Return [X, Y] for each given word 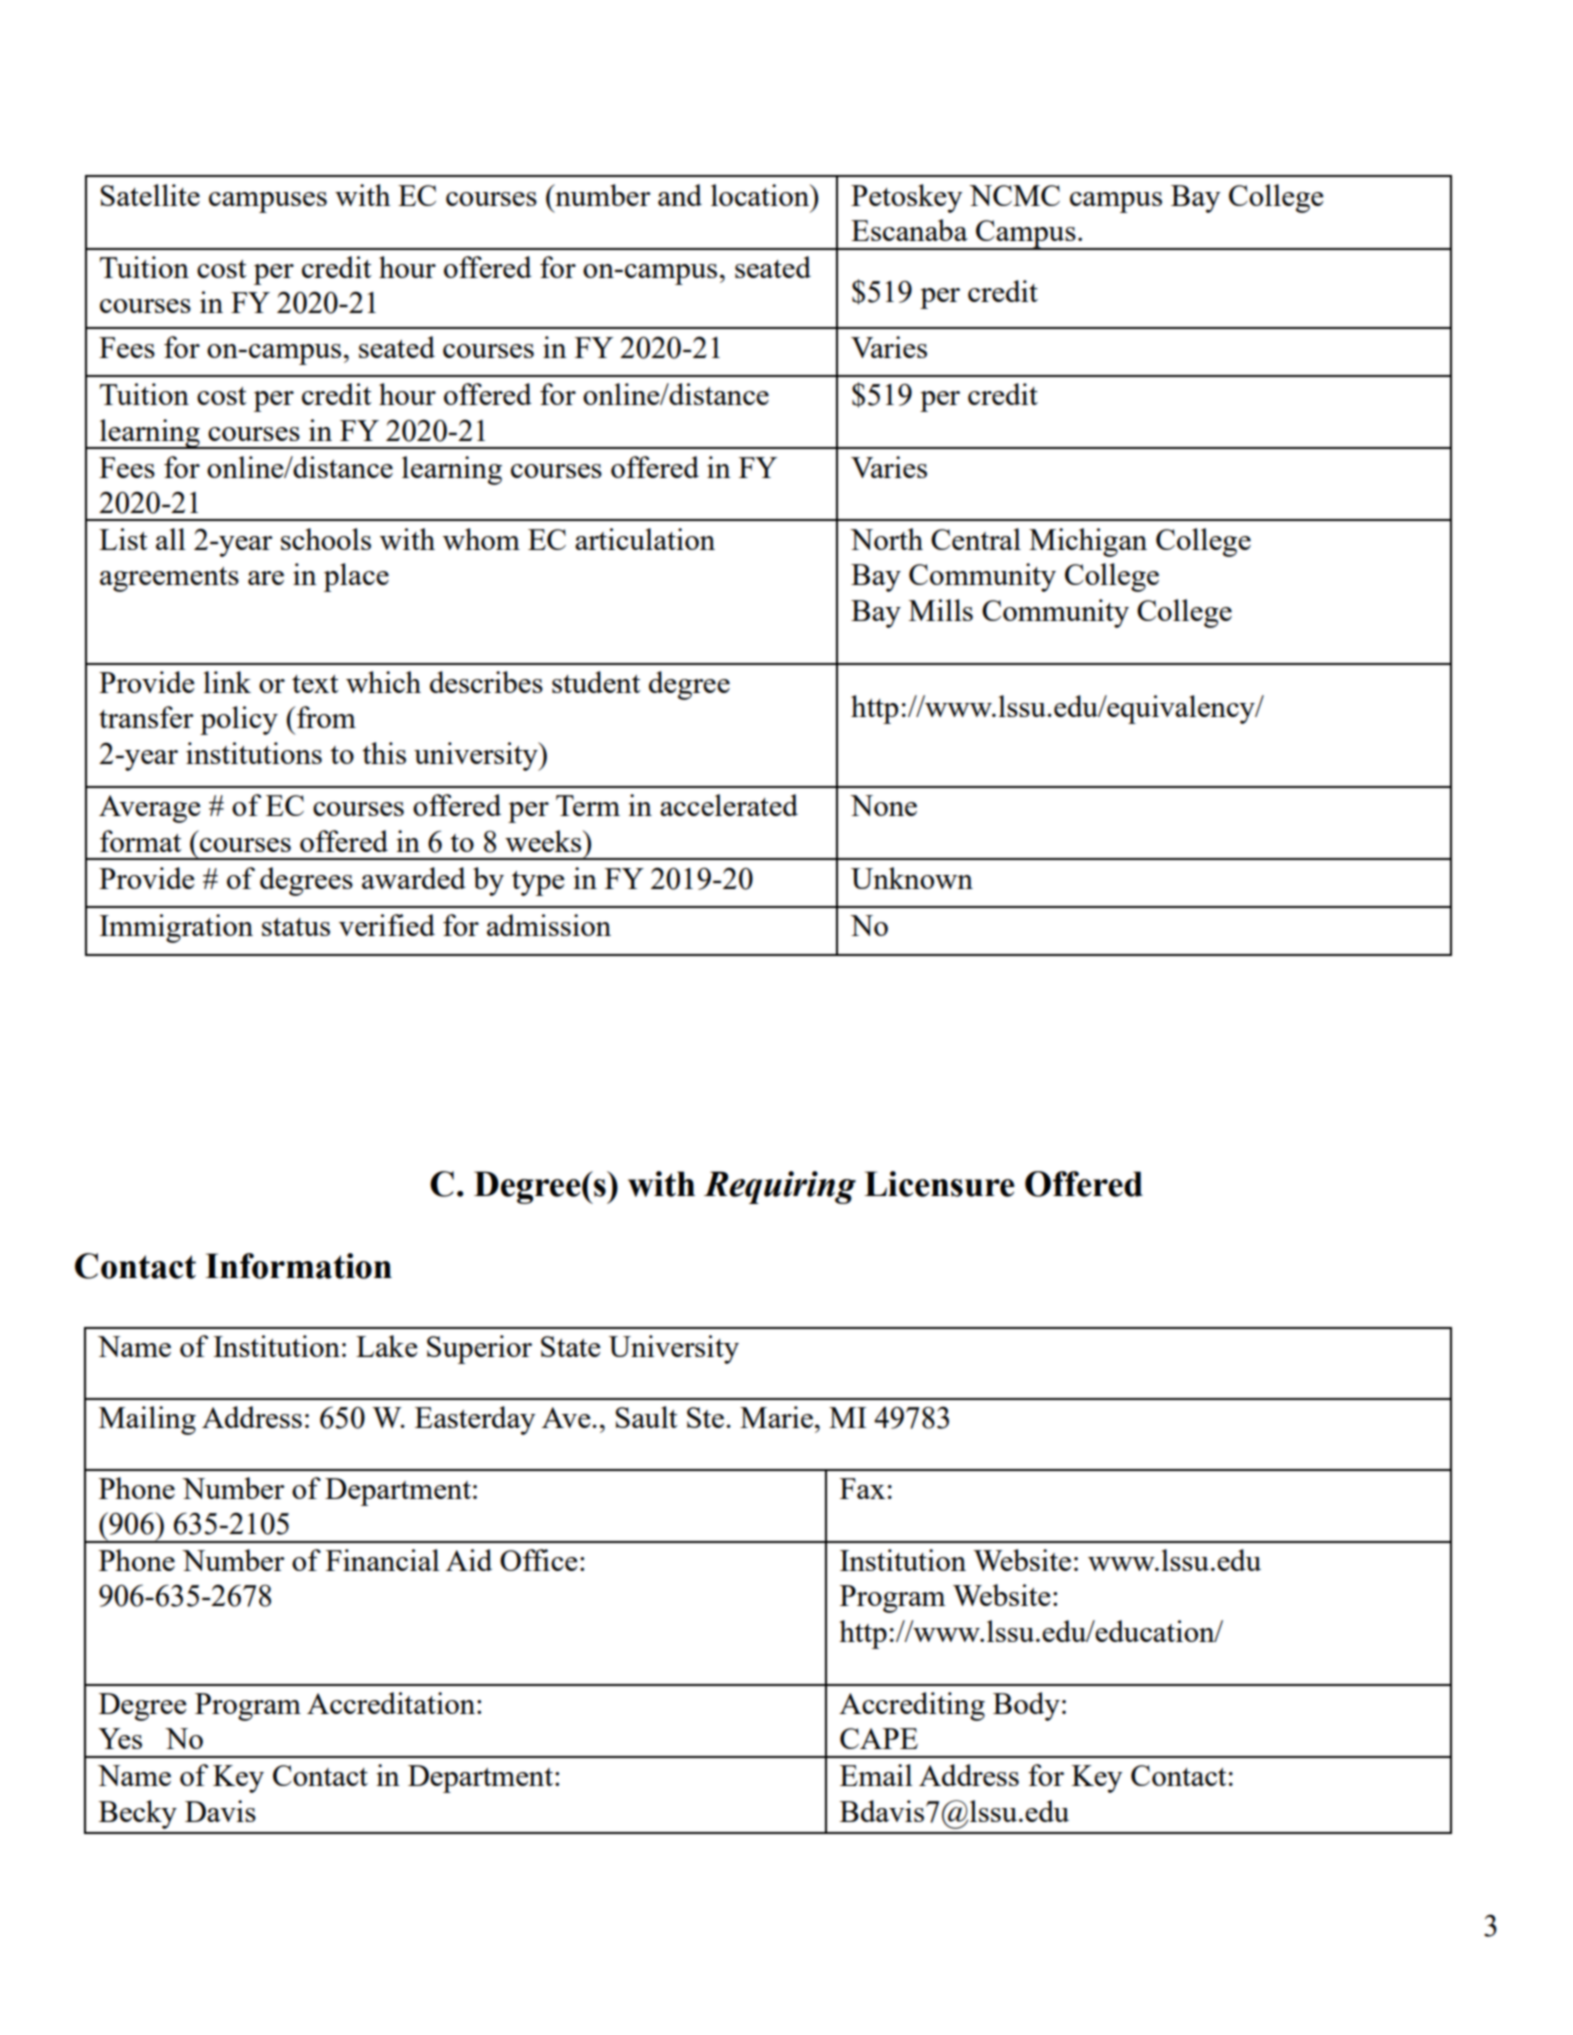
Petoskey [907, 198]
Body [1026, 1706]
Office [539, 1560]
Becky [138, 1814]
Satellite [150, 195]
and [680, 195]
